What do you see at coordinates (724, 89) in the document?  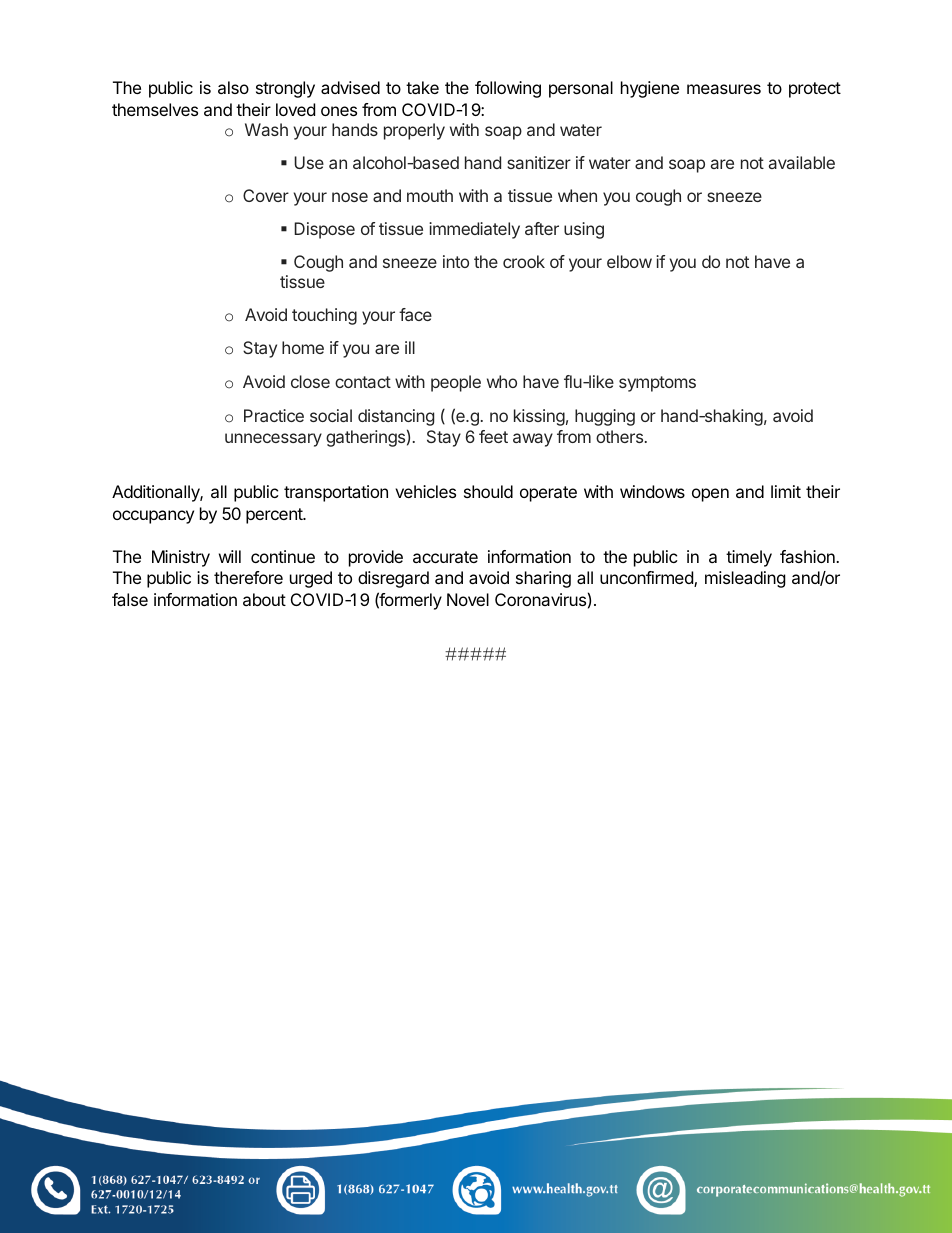 I see `measures` at bounding box center [724, 89].
